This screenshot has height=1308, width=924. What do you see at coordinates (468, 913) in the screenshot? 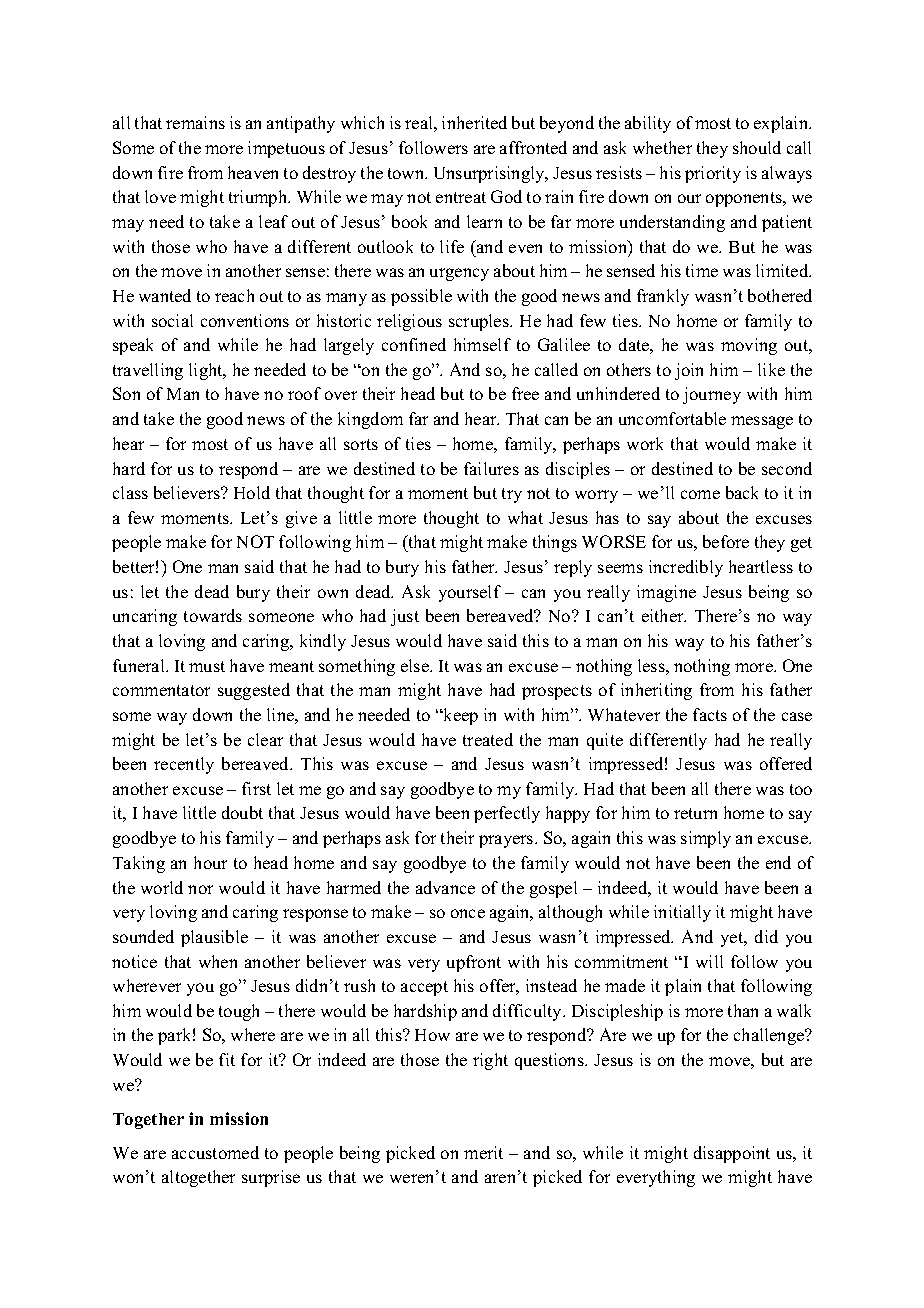
I see `once` at bounding box center [468, 913].
